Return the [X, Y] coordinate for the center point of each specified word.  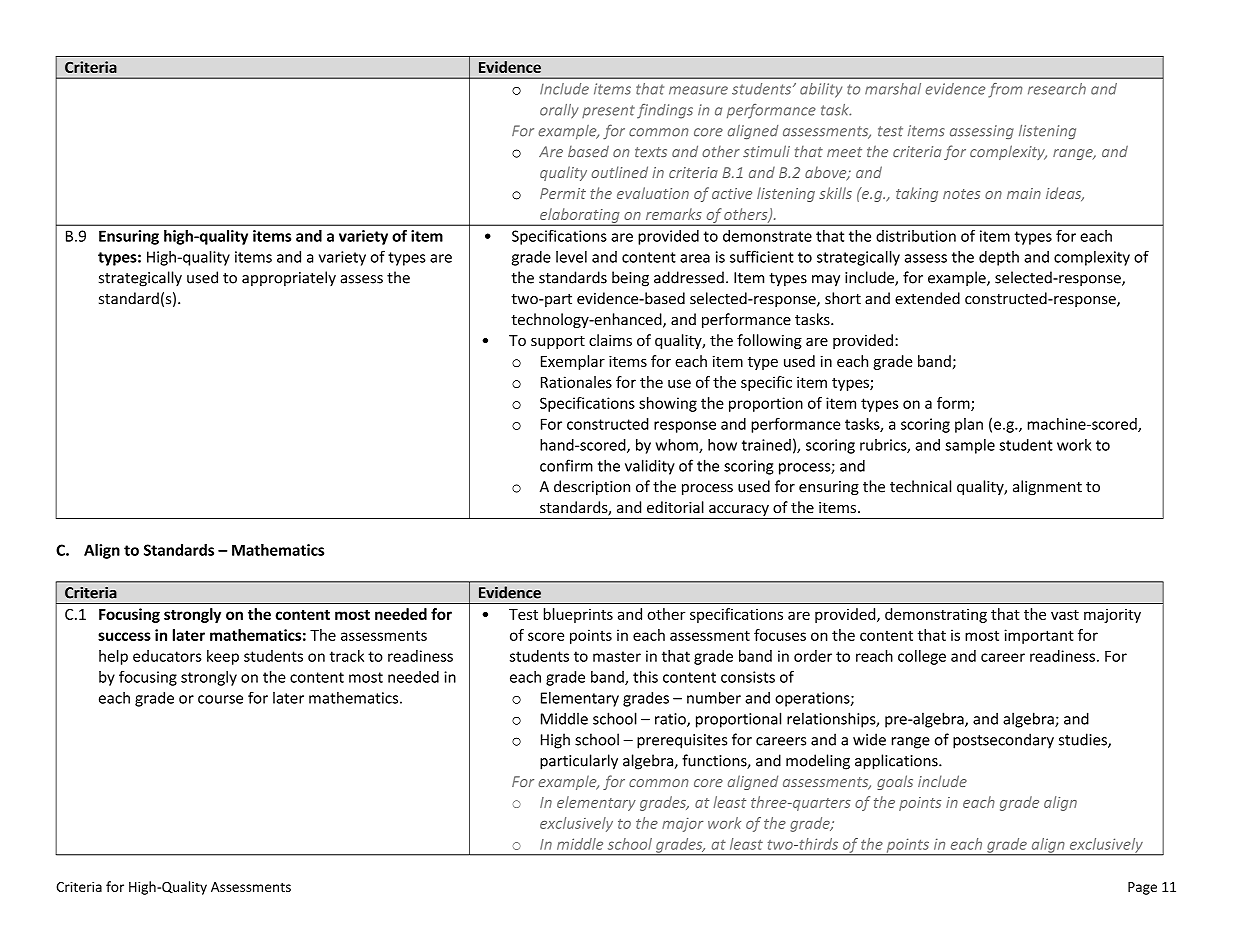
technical [920, 486]
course [220, 699]
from [1005, 90]
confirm [566, 465]
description [592, 487]
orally [559, 111]
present [608, 111]
